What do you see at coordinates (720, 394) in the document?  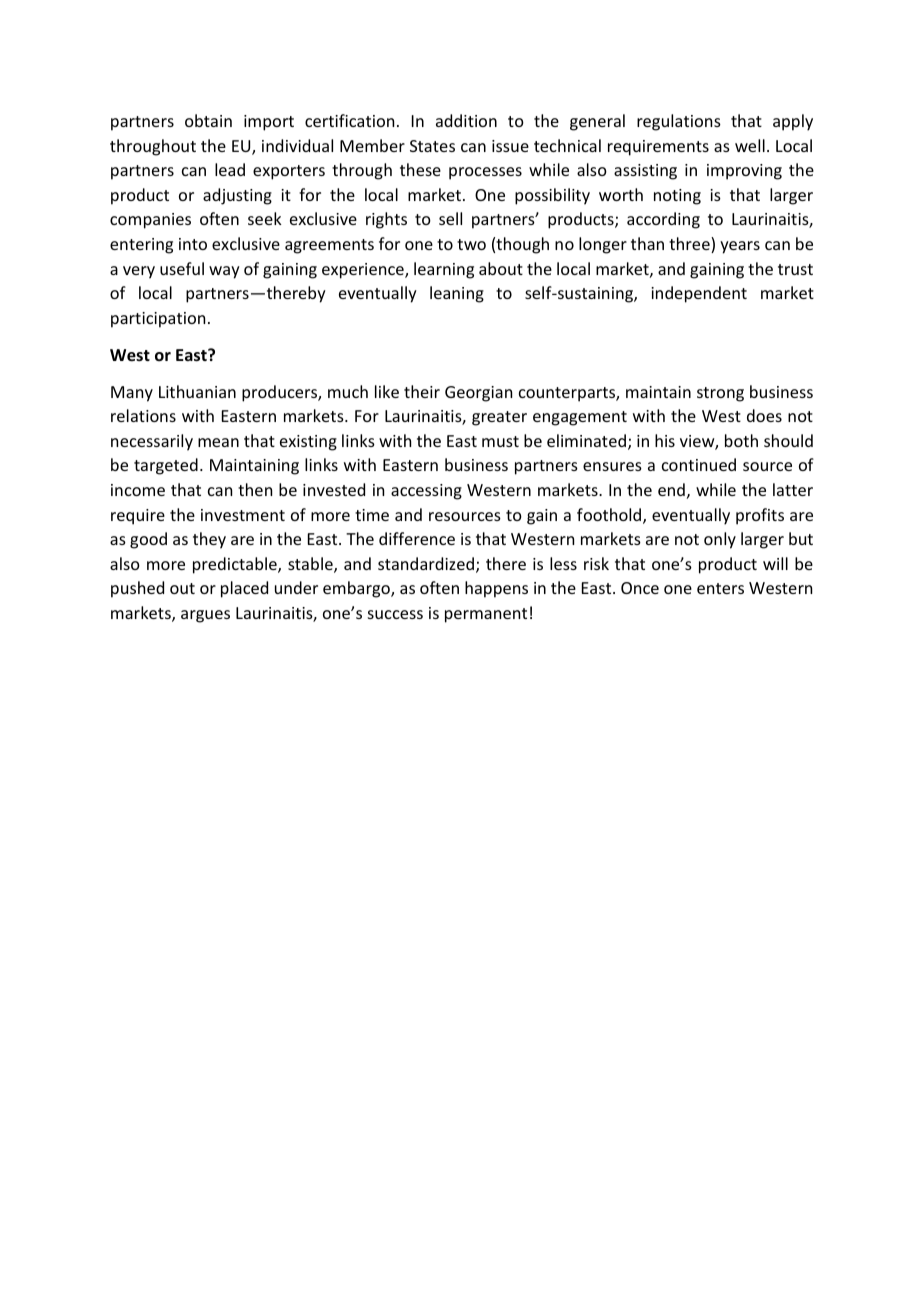 I see `strong` at bounding box center [720, 394].
